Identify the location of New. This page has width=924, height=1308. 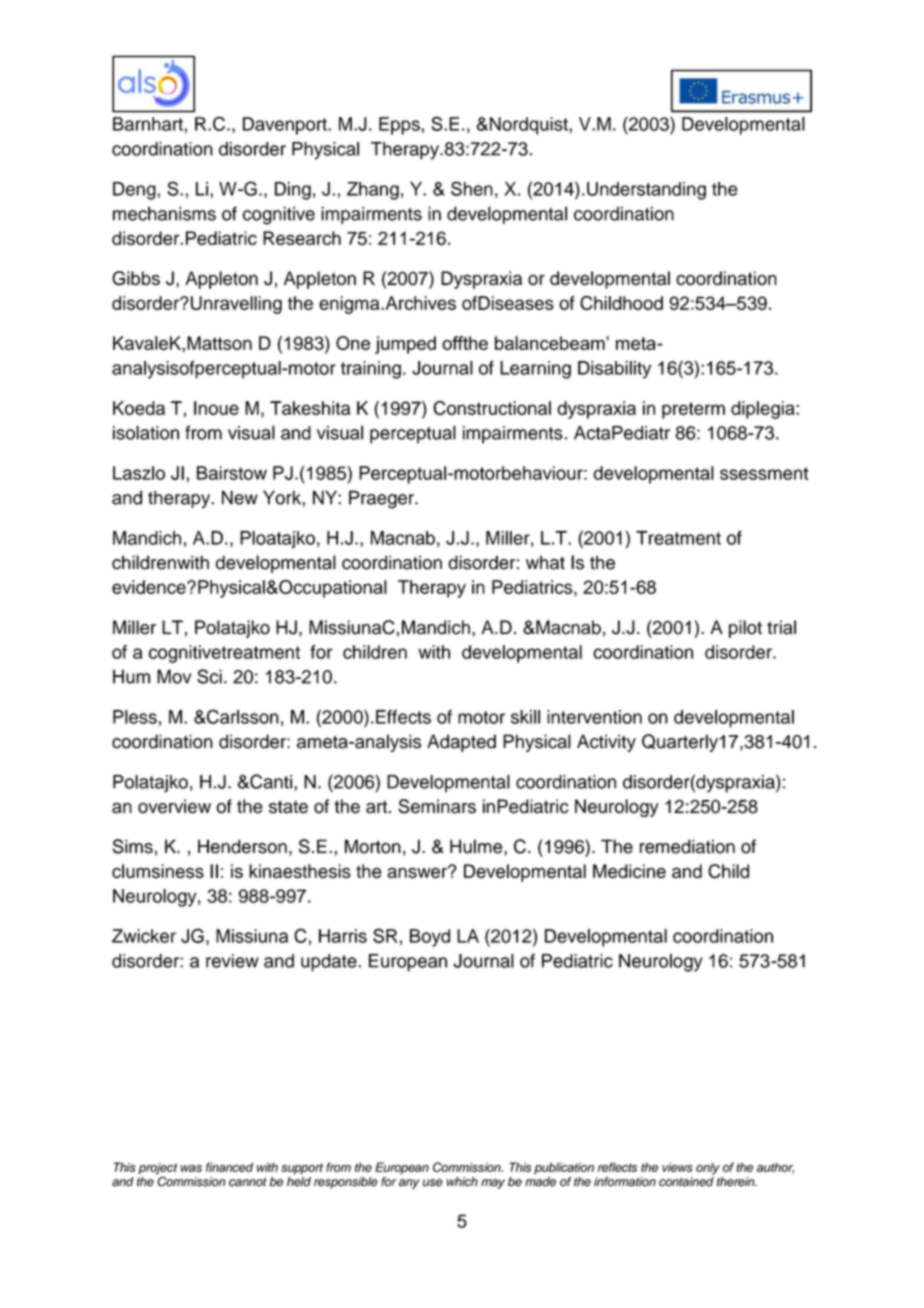
(240, 497).
